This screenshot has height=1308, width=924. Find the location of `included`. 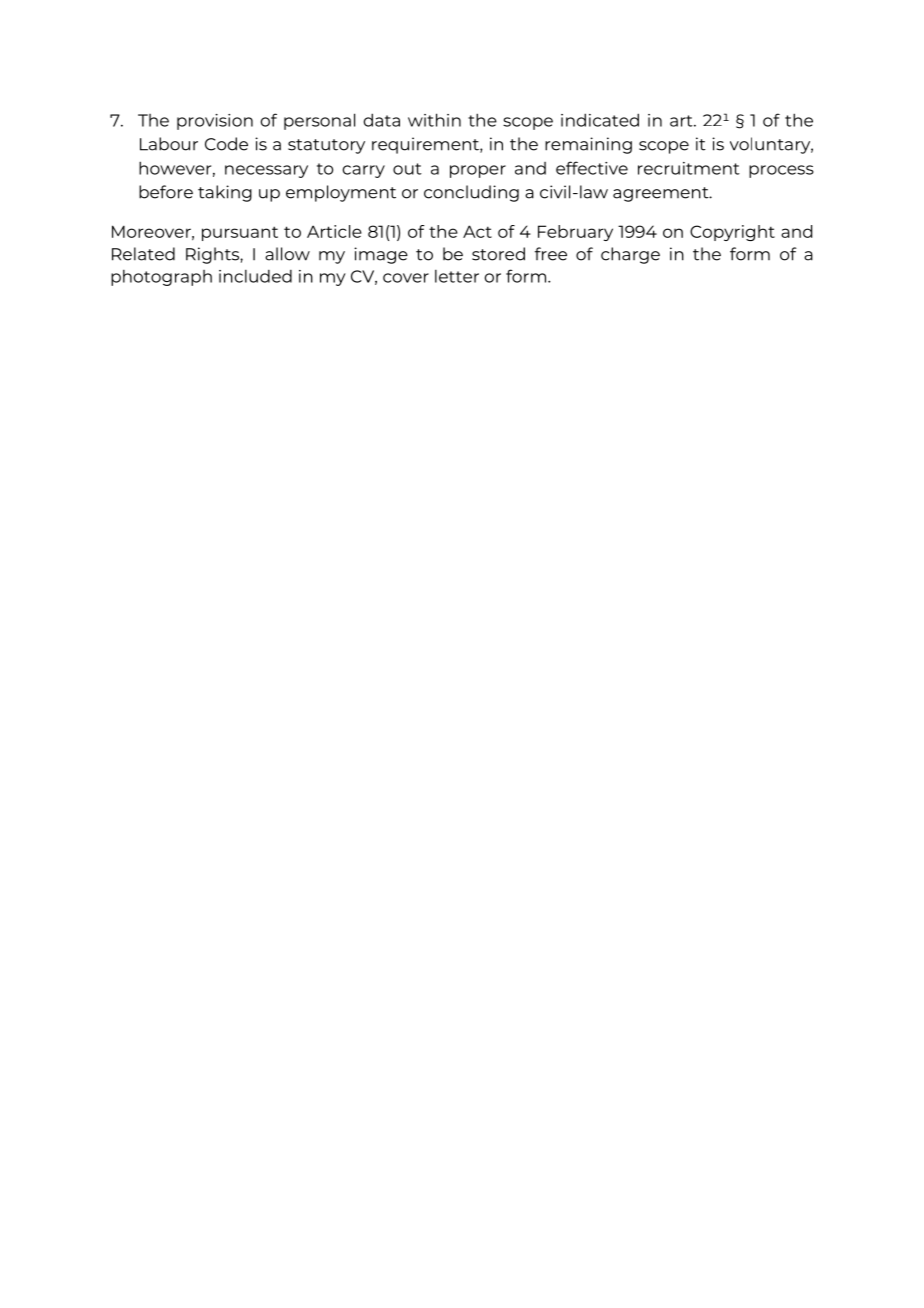

included is located at coordinates (255, 276).
